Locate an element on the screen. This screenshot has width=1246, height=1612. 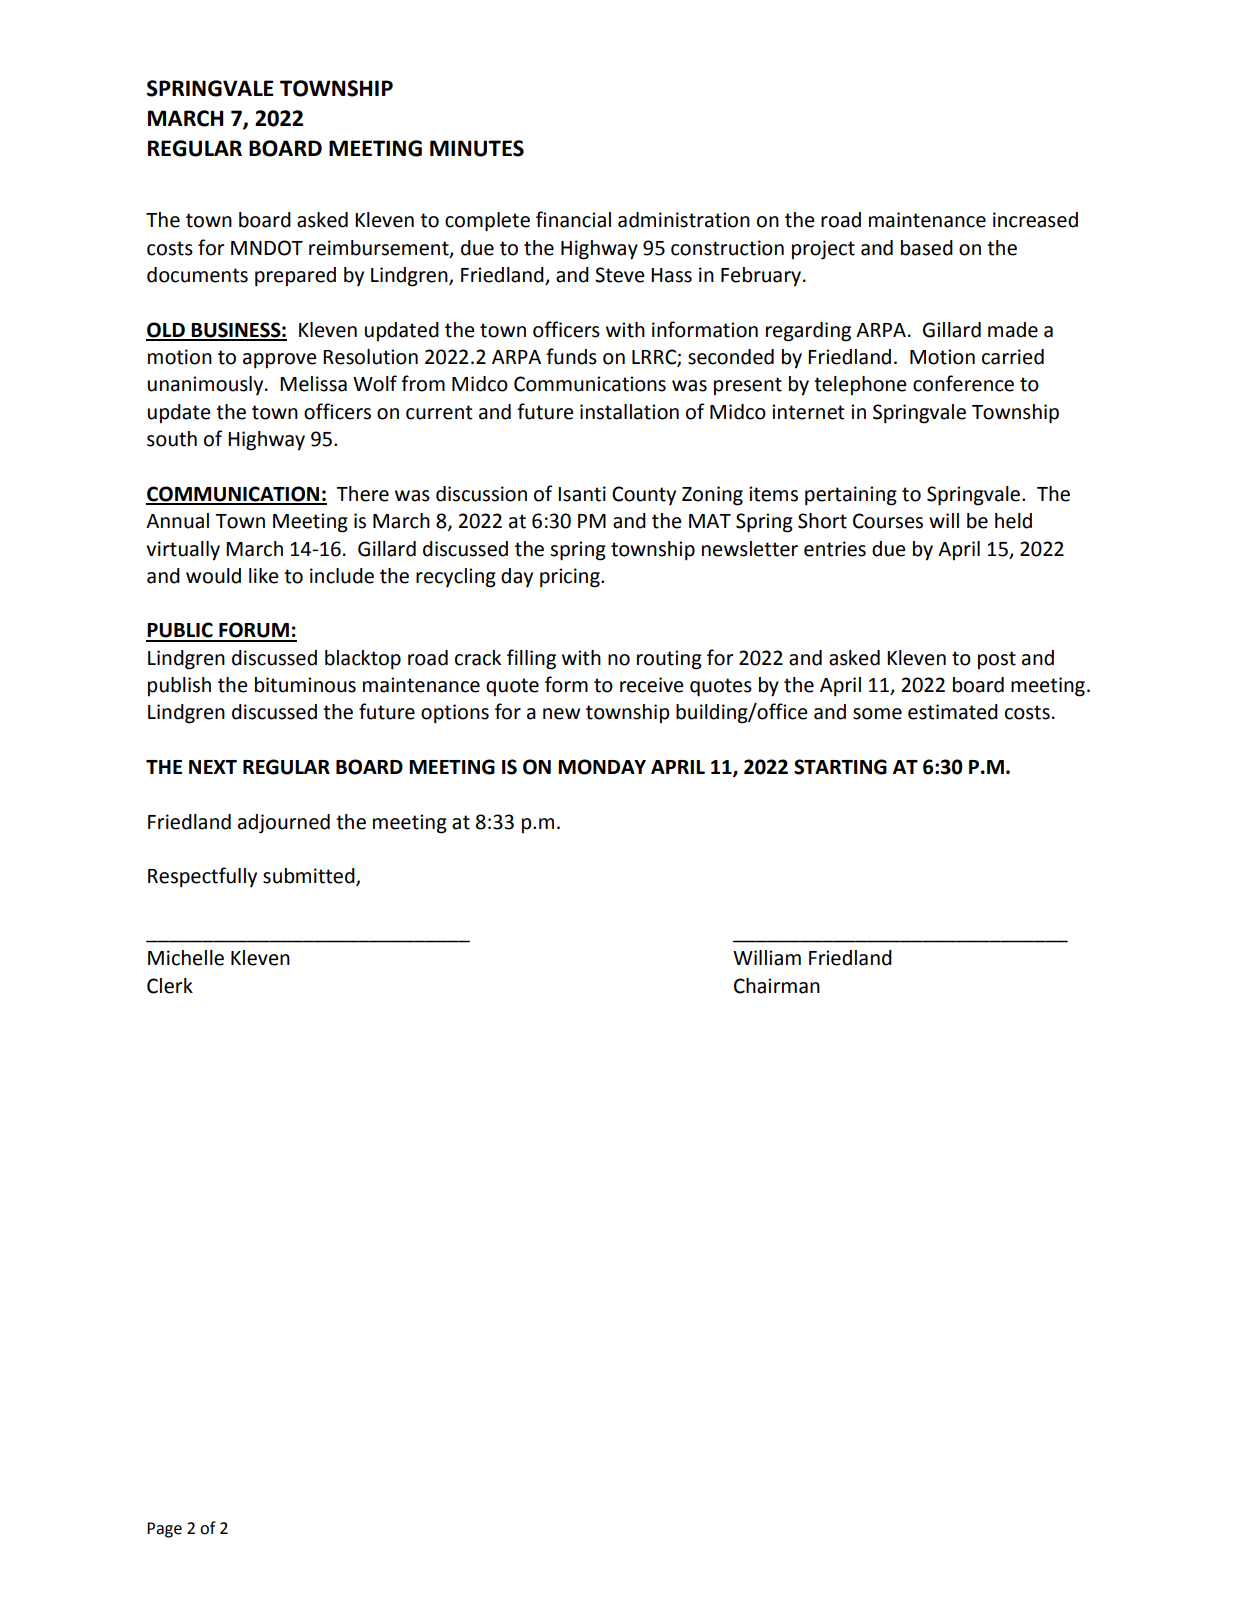
like is located at coordinates (264, 576).
